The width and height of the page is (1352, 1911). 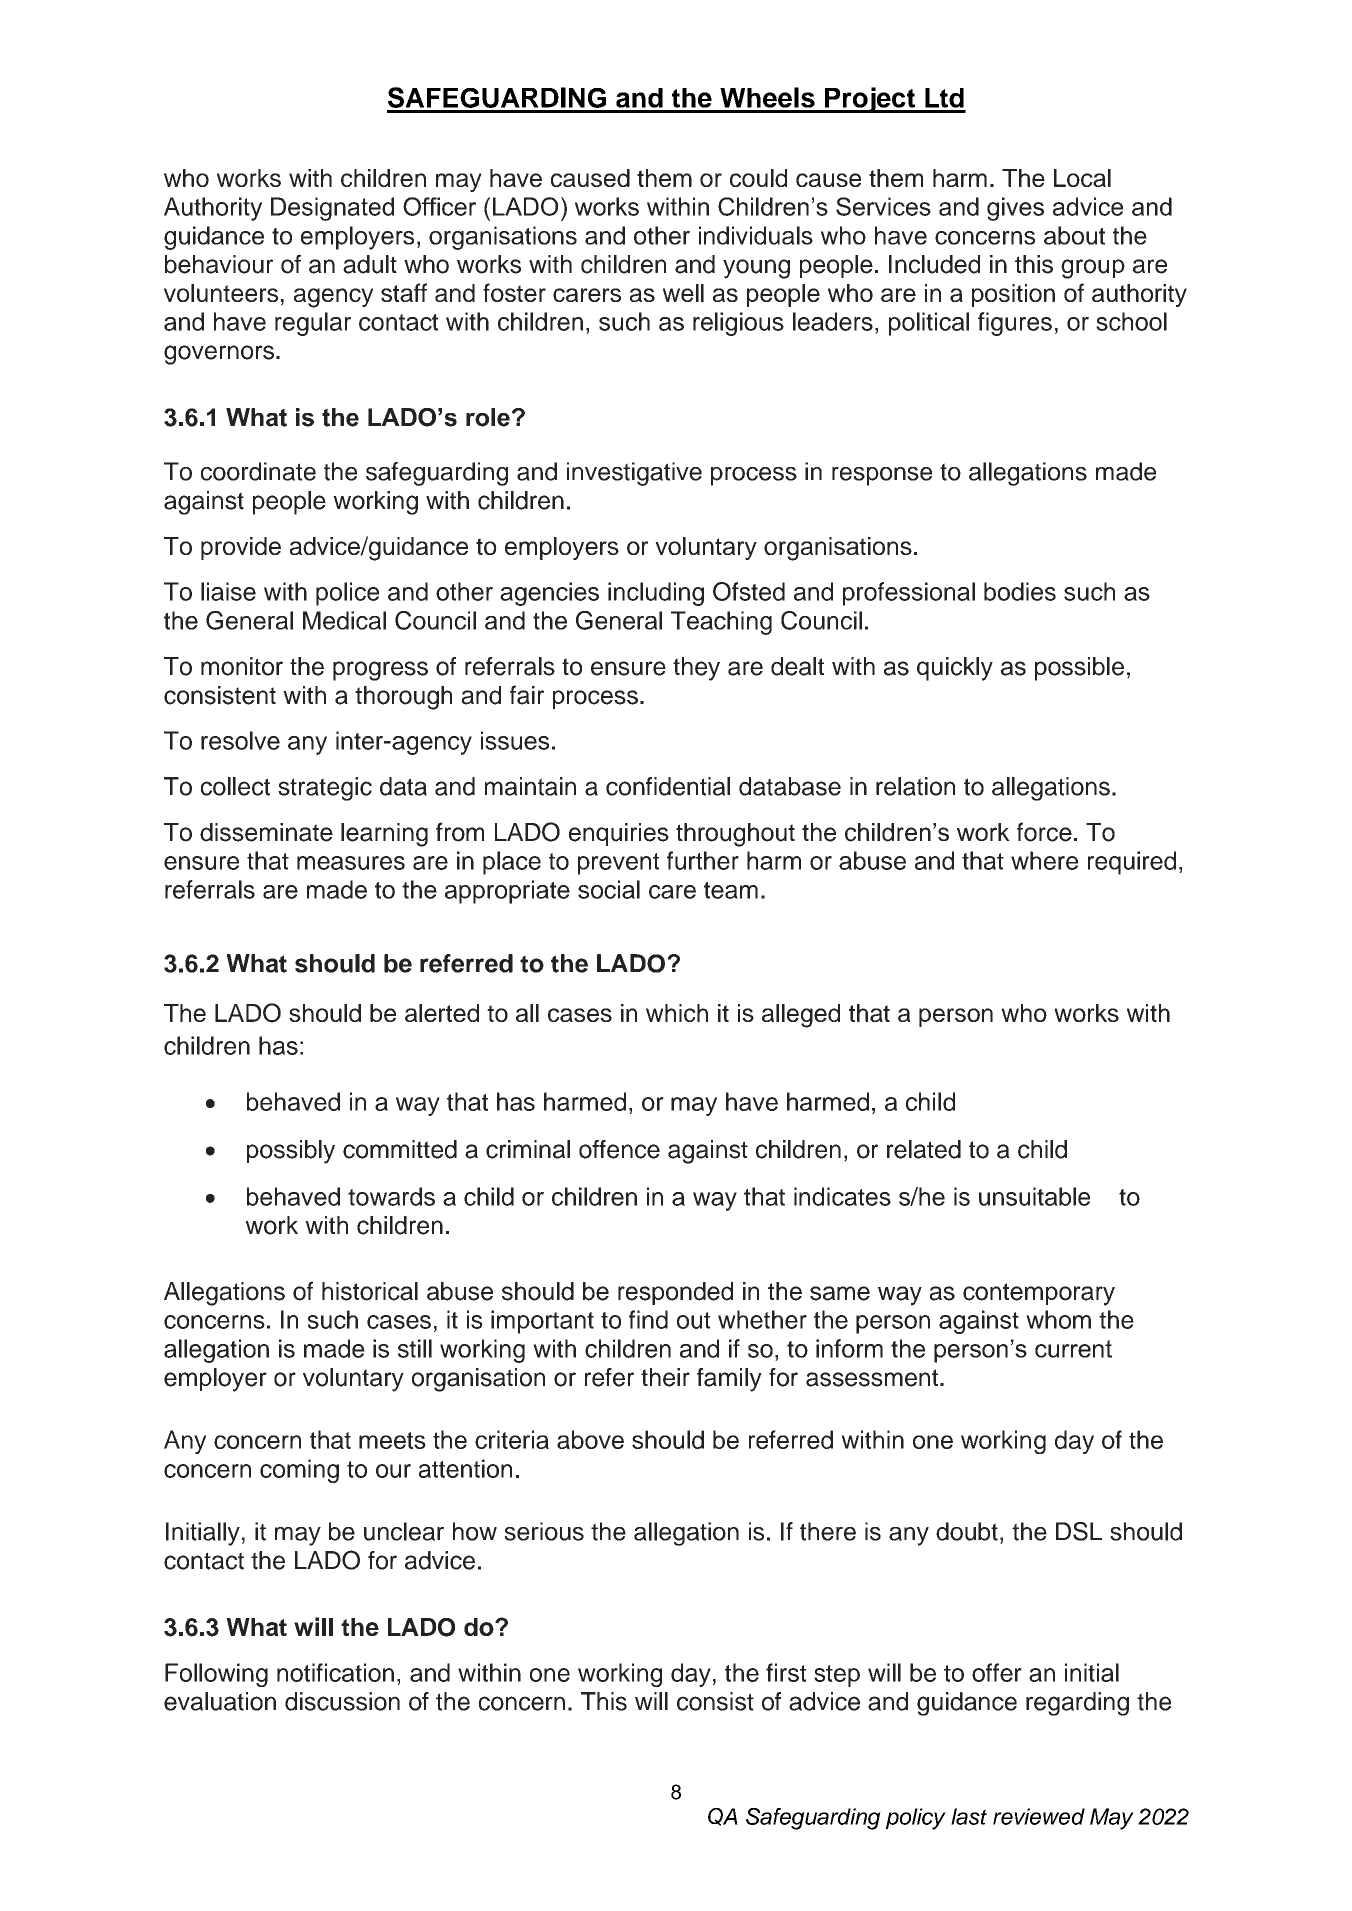 What do you see at coordinates (677, 1013) in the page?
I see `which` at bounding box center [677, 1013].
